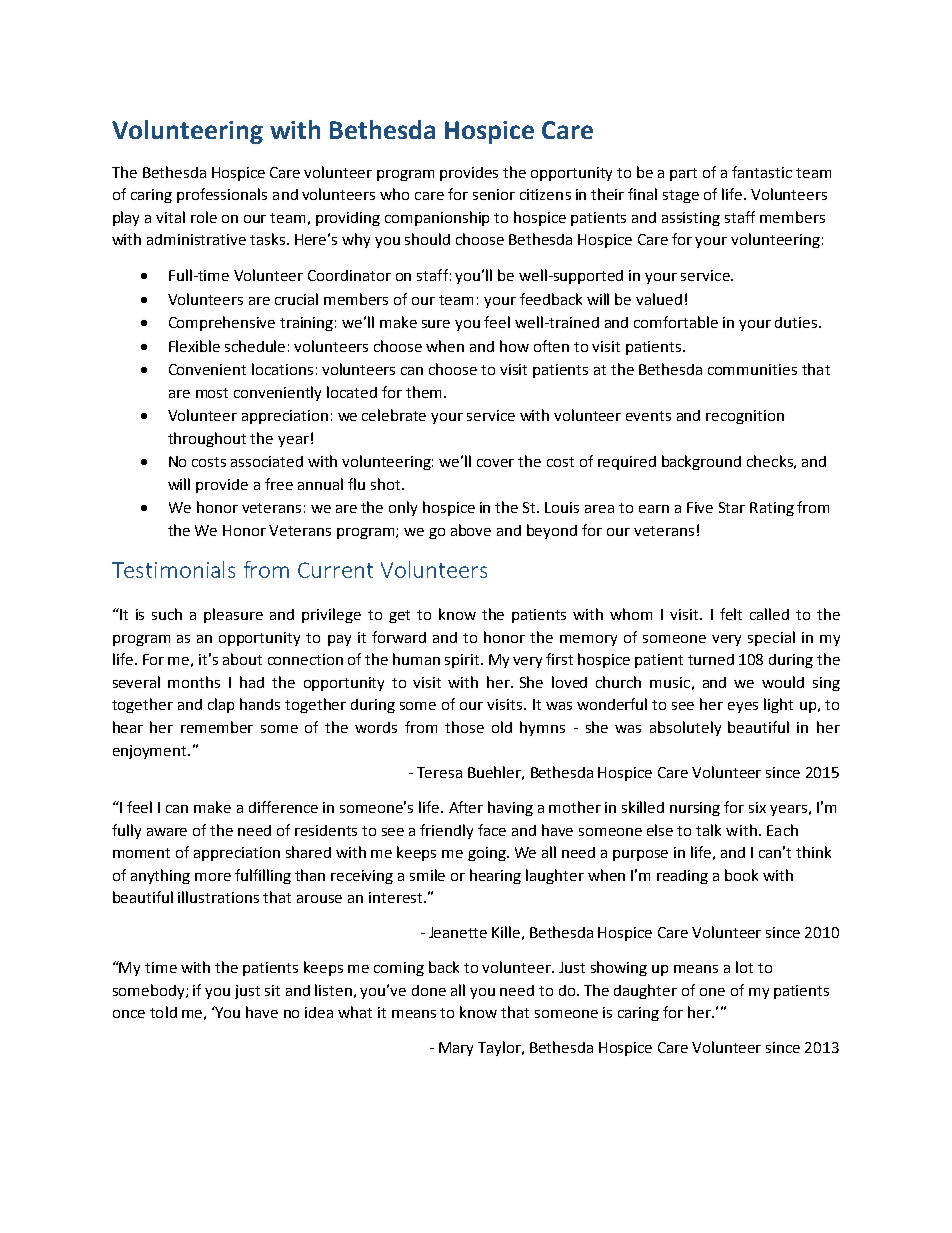 Image resolution: width=952 pixels, height=1233 pixels. I want to click on professionals, so click(222, 195).
